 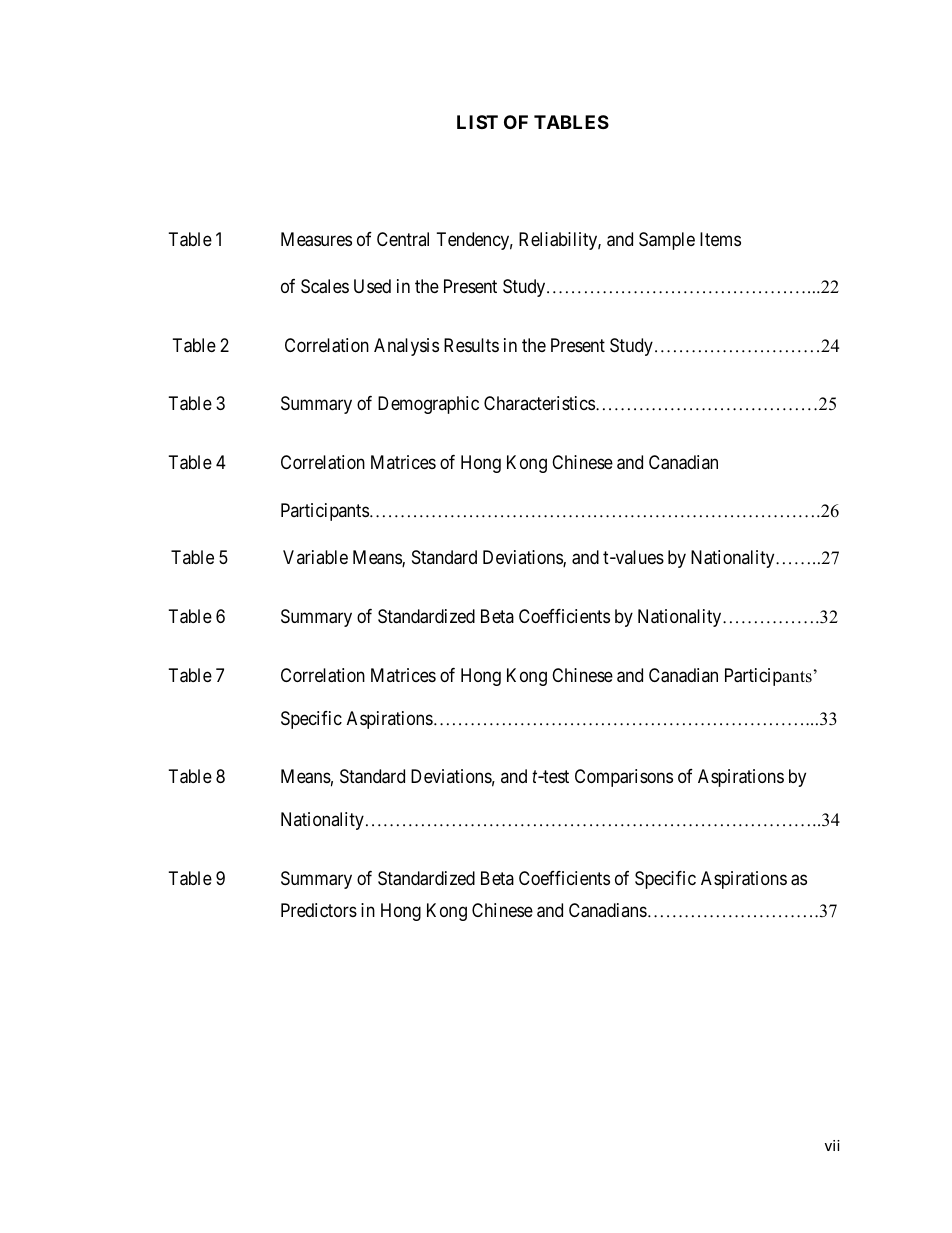 I want to click on Central, so click(x=403, y=239).
